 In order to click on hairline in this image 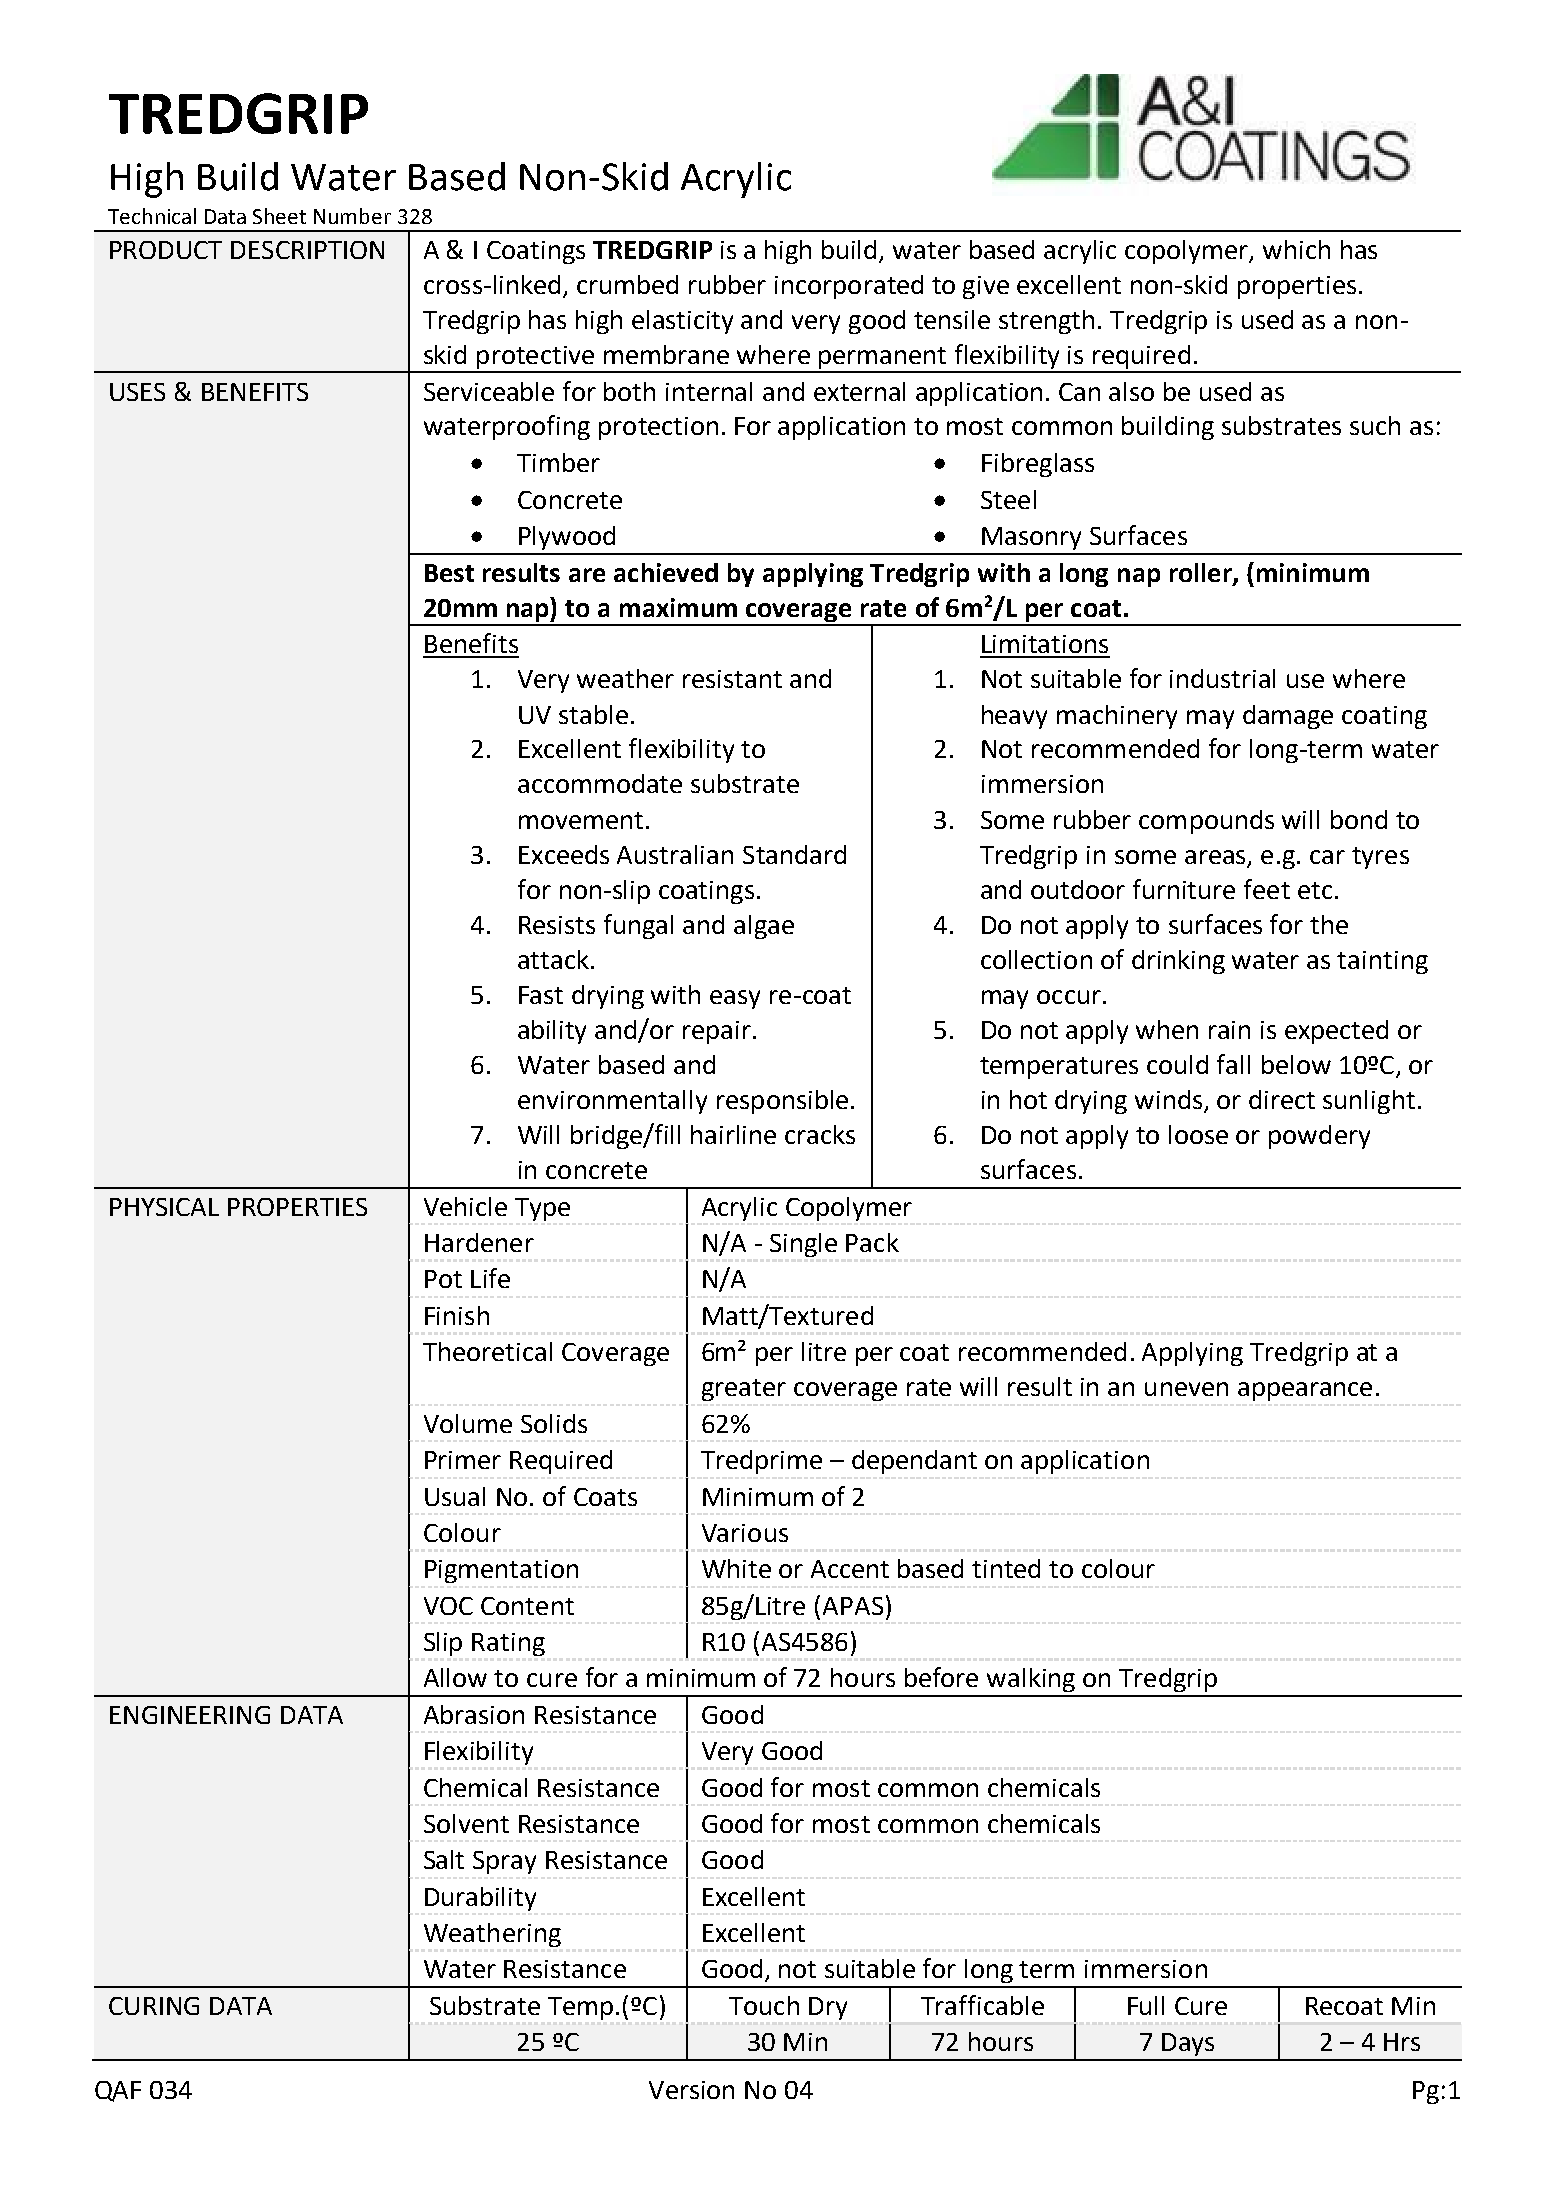, I will do `click(733, 1134)`.
